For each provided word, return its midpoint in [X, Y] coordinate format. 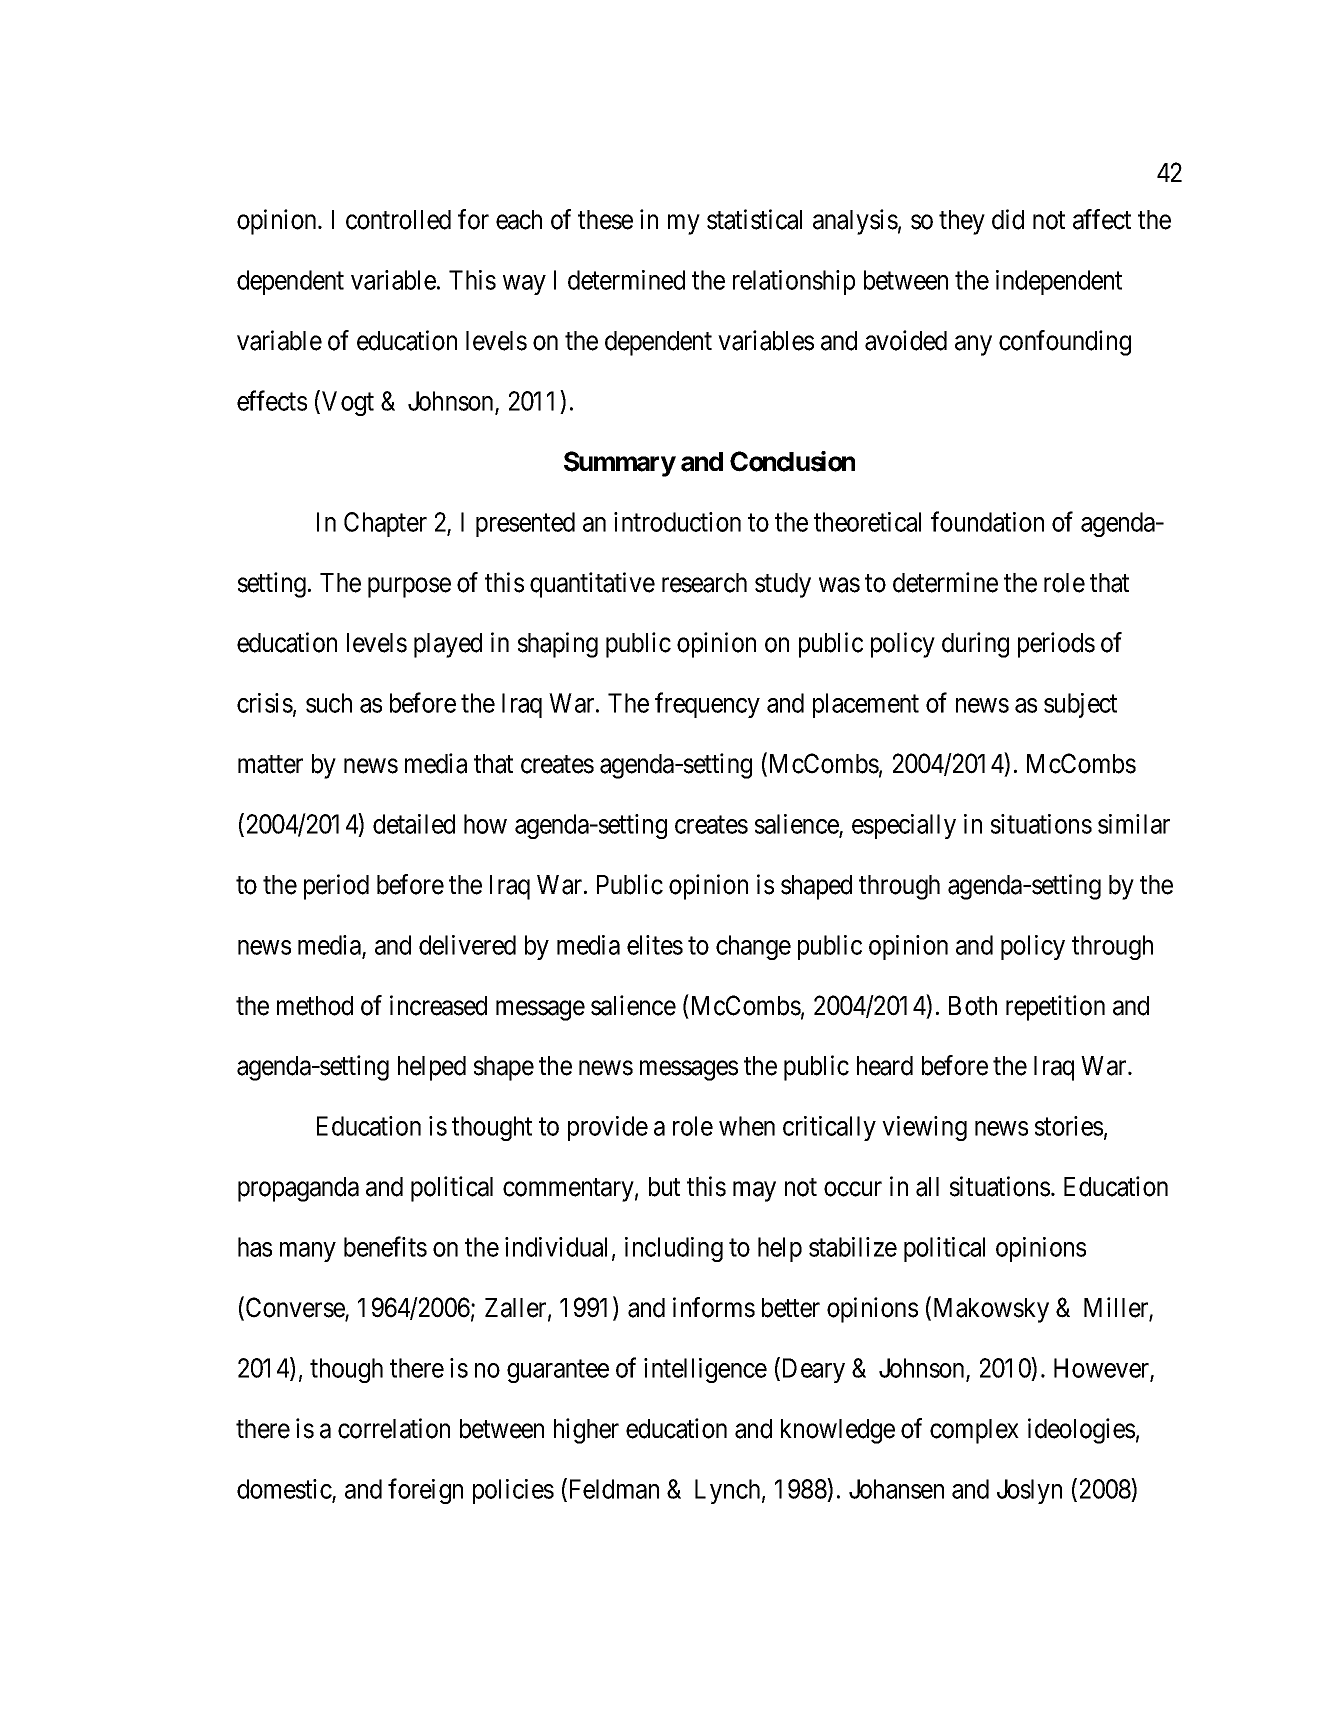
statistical [754, 219]
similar [1134, 824]
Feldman [612, 1489]
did [1008, 219]
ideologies [1081, 1431]
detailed [414, 824]
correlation [394, 1428]
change [753, 947]
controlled [398, 220]
